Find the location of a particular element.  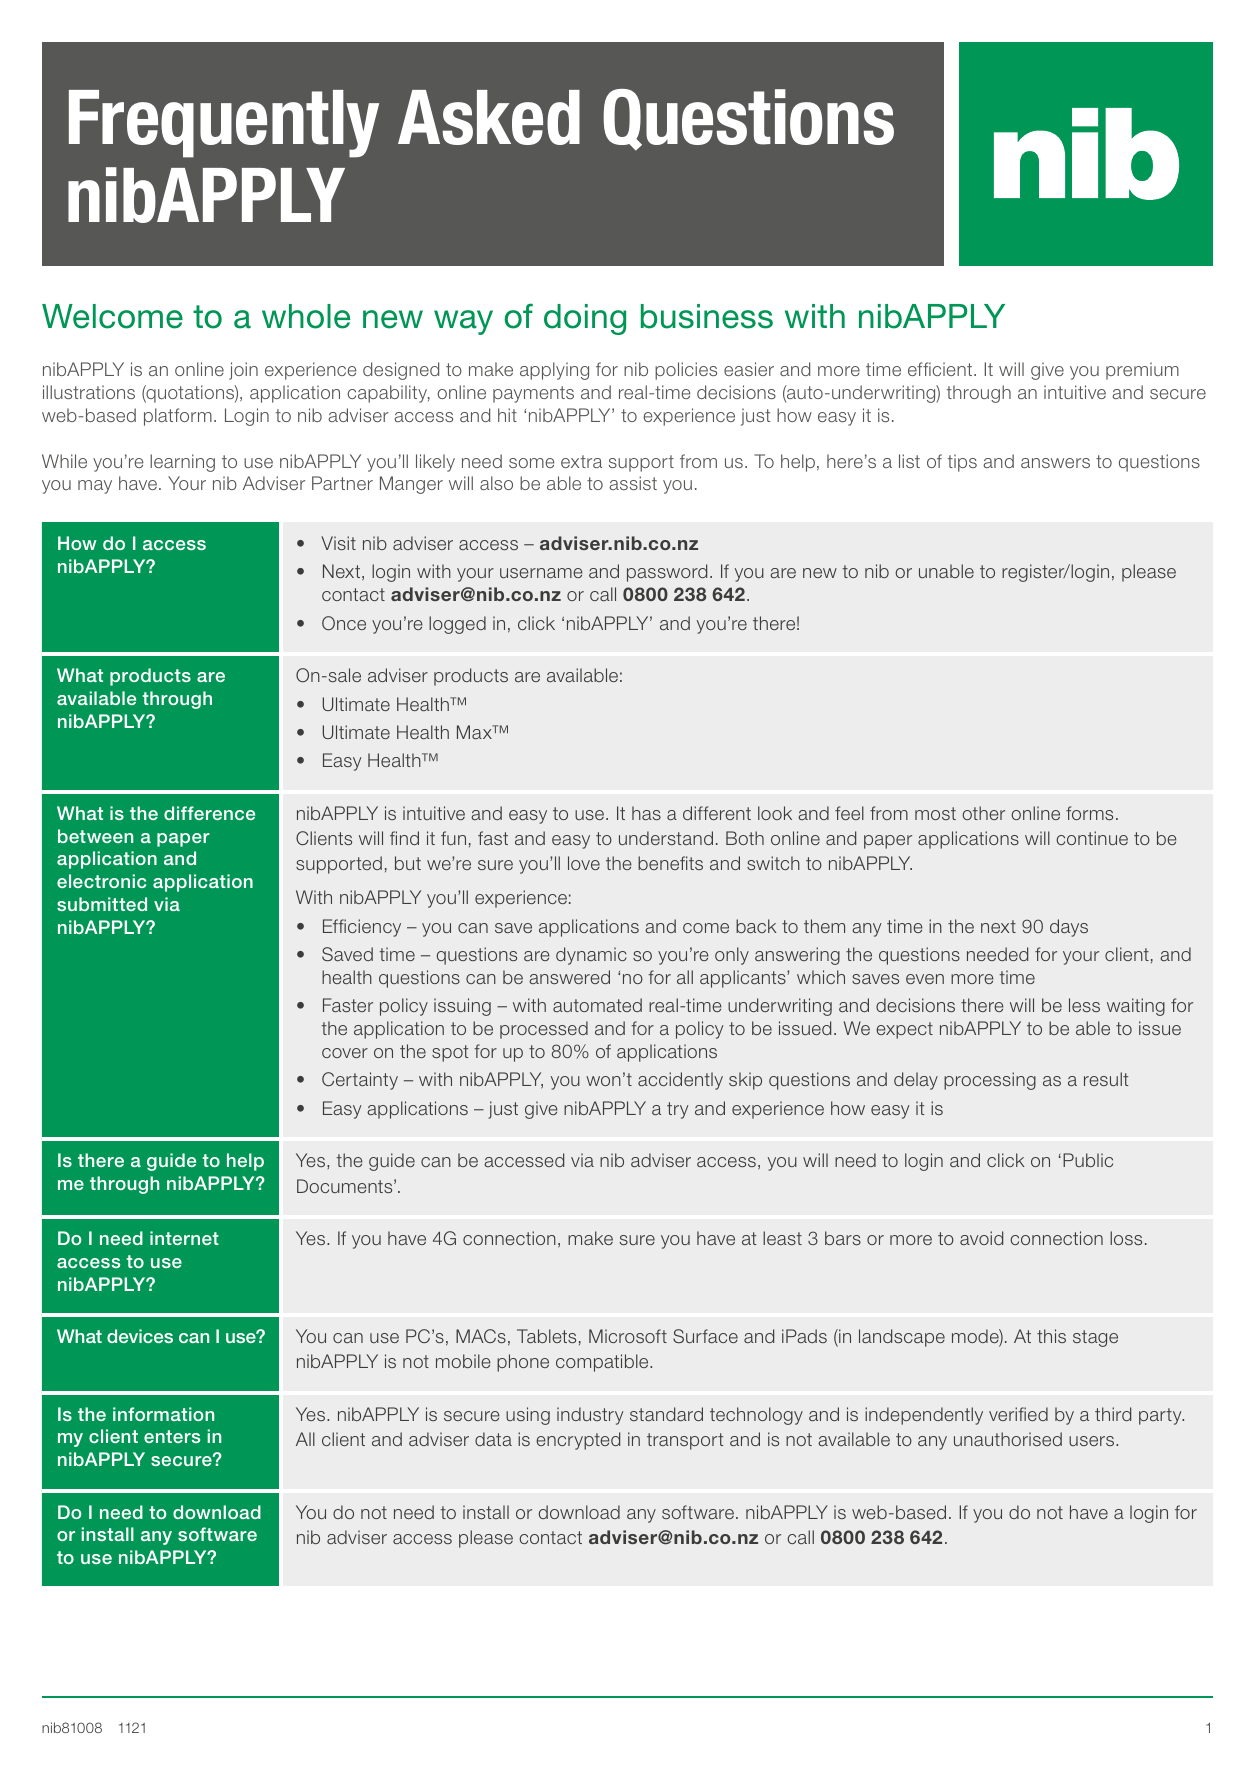

Frequently is located at coordinates (224, 124).
